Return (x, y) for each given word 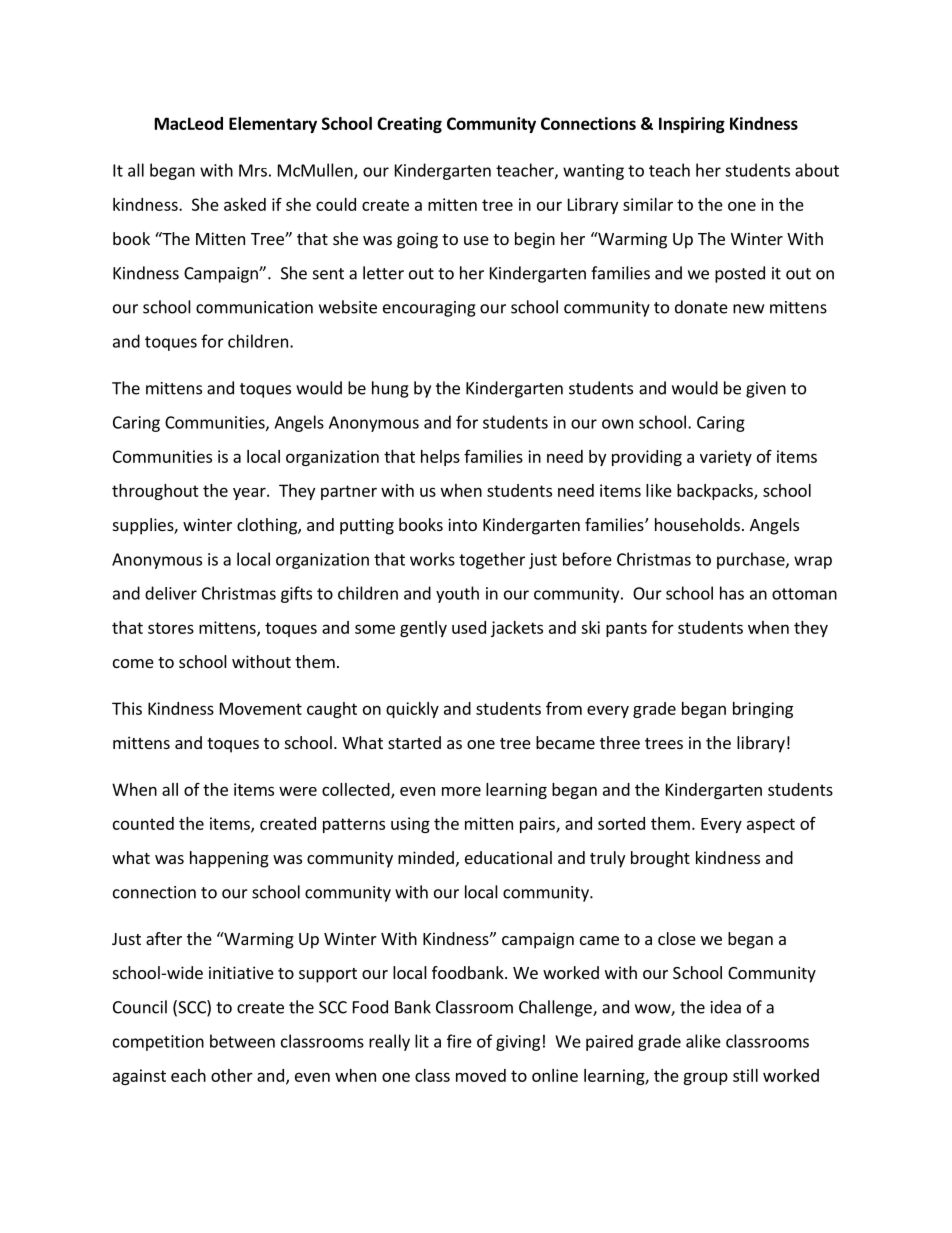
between (242, 1041)
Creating (409, 125)
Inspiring (692, 125)
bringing (763, 710)
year (250, 493)
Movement (261, 708)
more (461, 791)
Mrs (253, 170)
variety (726, 458)
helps (440, 458)
